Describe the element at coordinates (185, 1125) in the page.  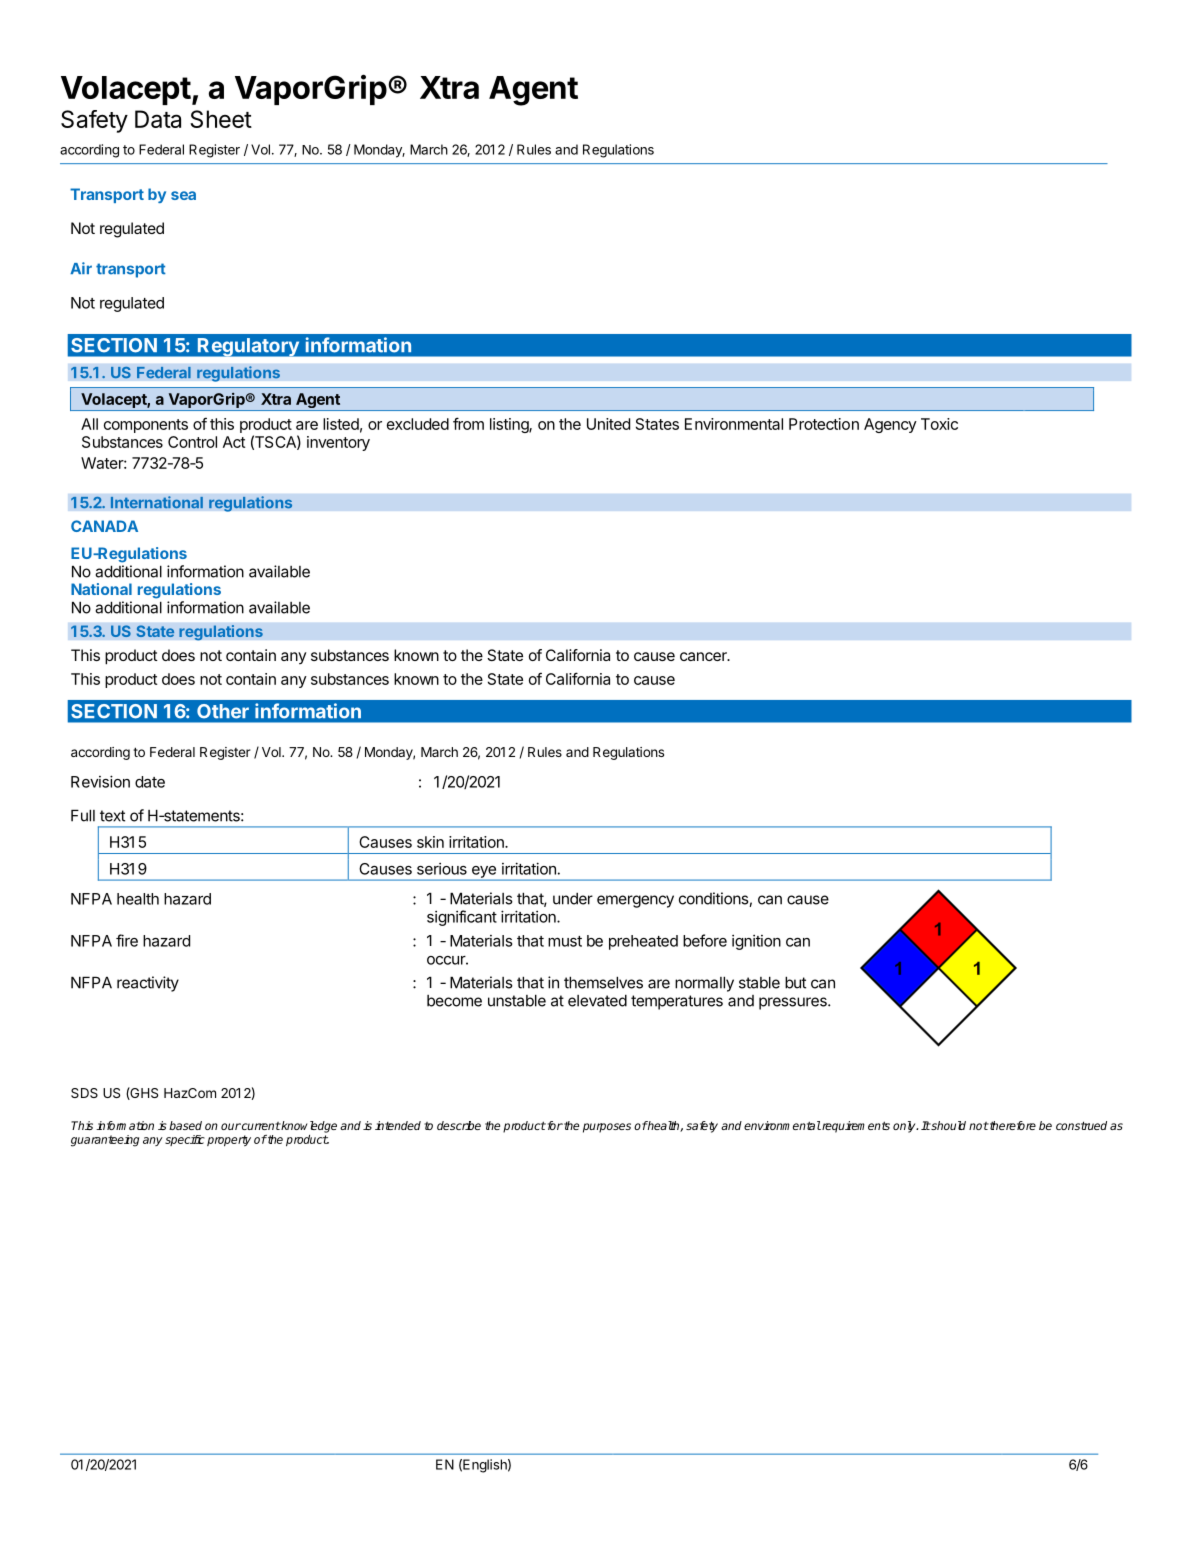
I see `based` at that location.
